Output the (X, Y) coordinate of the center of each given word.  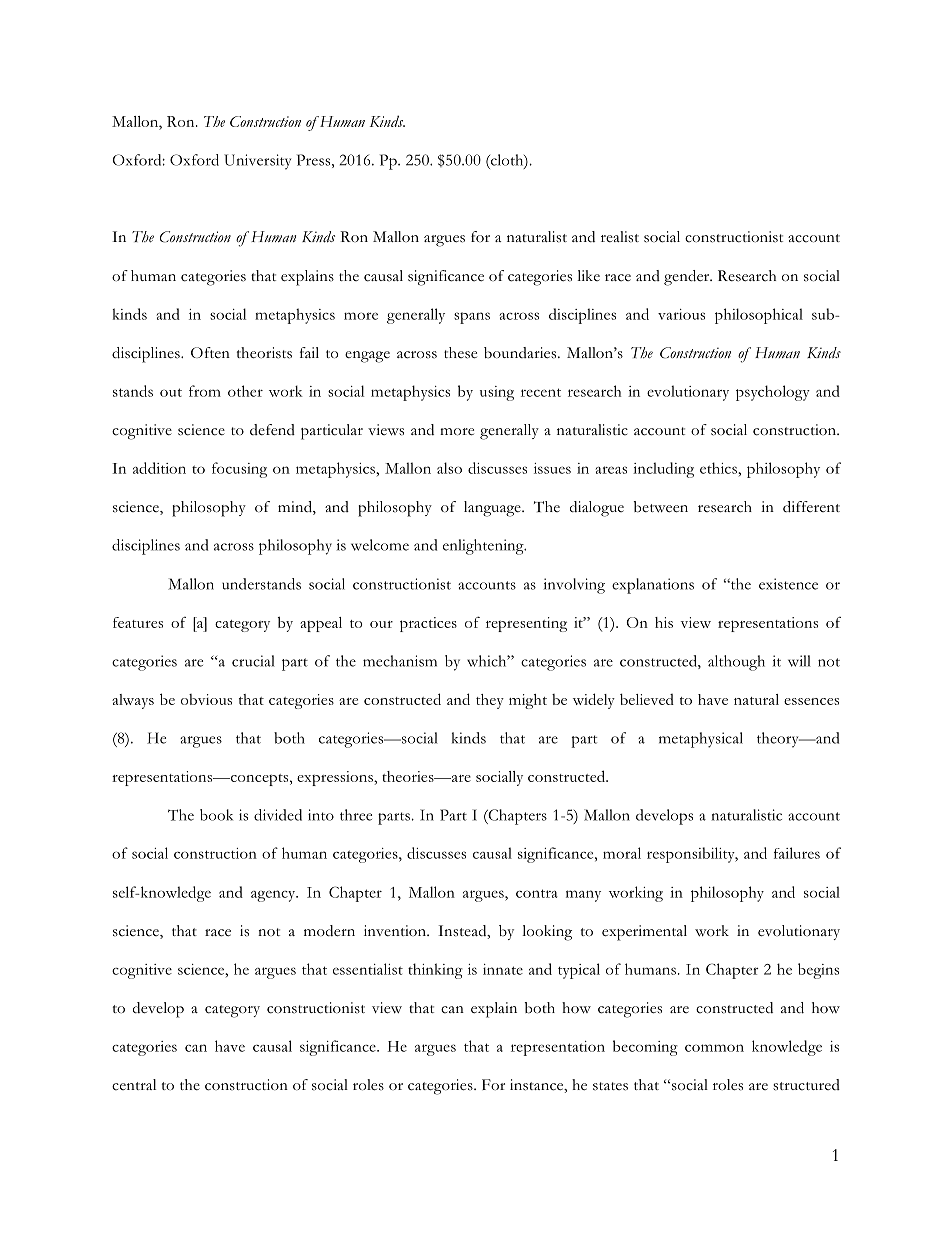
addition (159, 468)
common (714, 1048)
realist (620, 237)
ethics (719, 468)
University (257, 162)
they (490, 701)
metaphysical (701, 740)
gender (688, 278)
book (216, 815)
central (134, 1085)
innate (503, 969)
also (449, 468)
